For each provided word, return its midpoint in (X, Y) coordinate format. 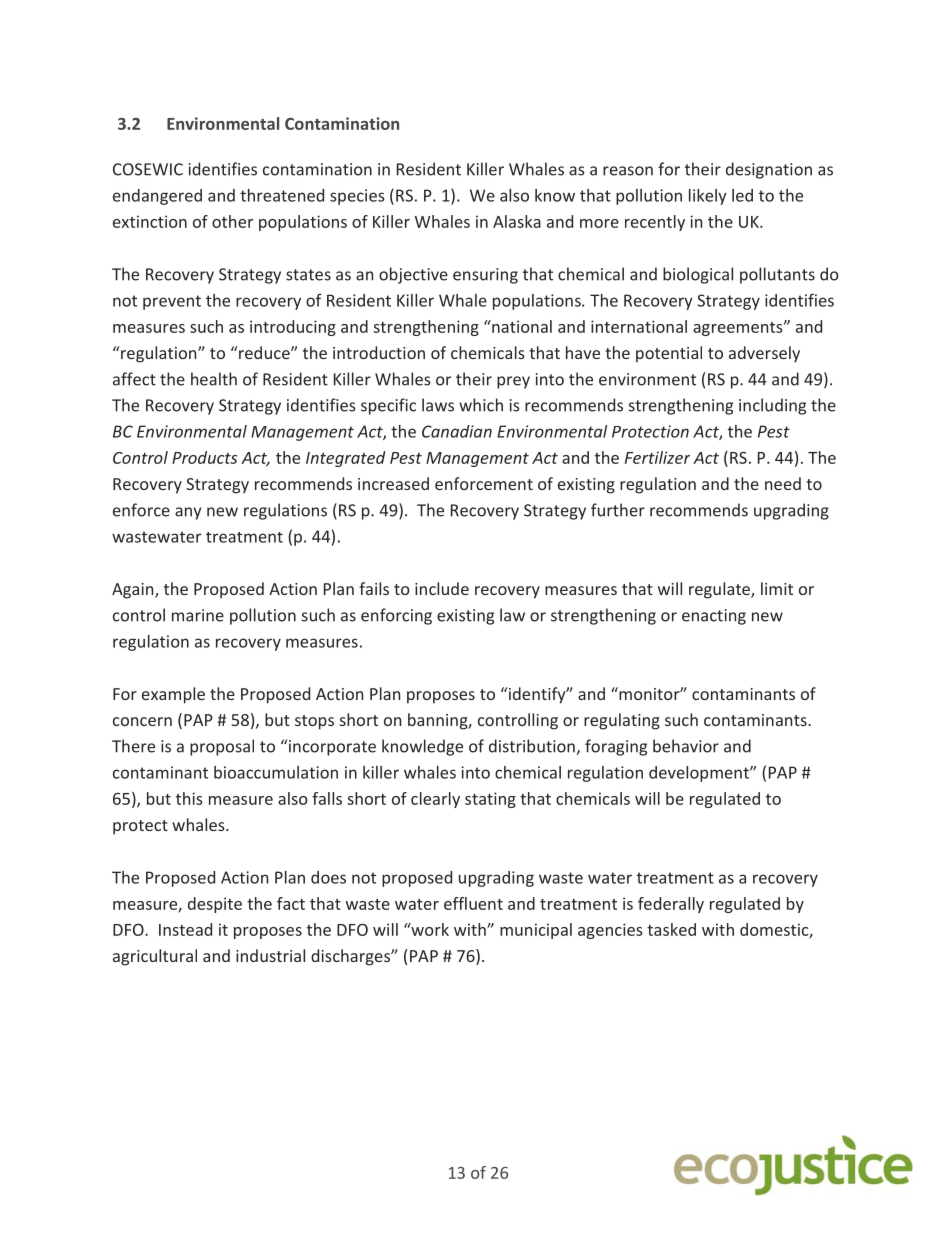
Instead (185, 929)
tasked (671, 929)
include (442, 588)
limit (777, 588)
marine (198, 615)
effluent (473, 903)
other (232, 221)
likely (708, 197)
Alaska (517, 221)
